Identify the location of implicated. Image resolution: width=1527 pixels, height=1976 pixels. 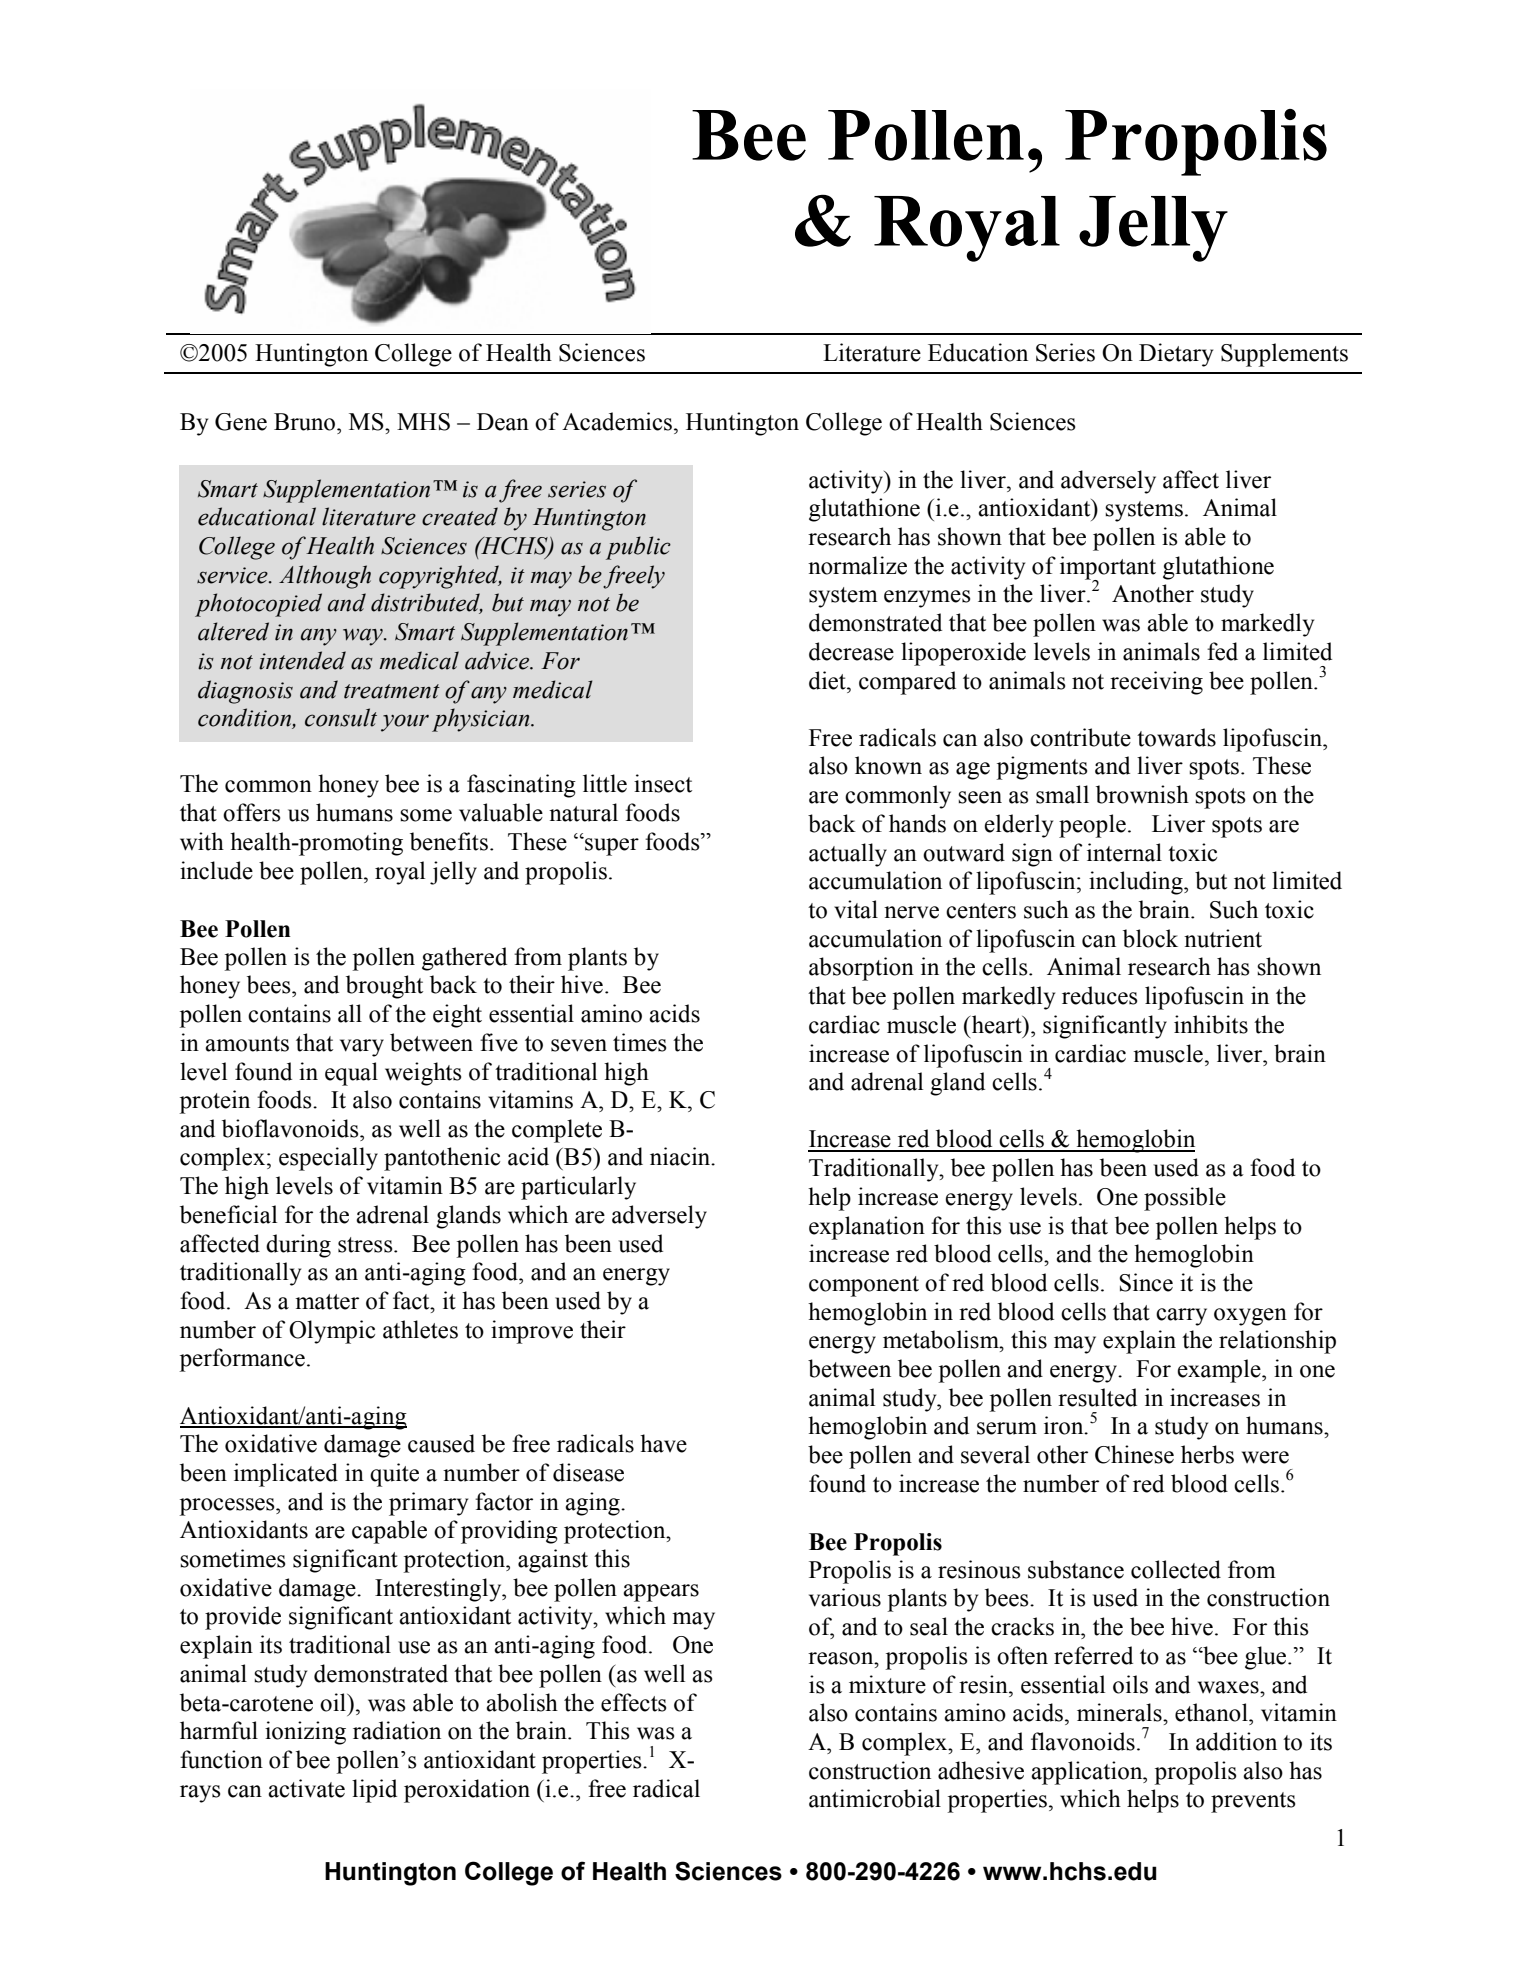
(286, 1475).
